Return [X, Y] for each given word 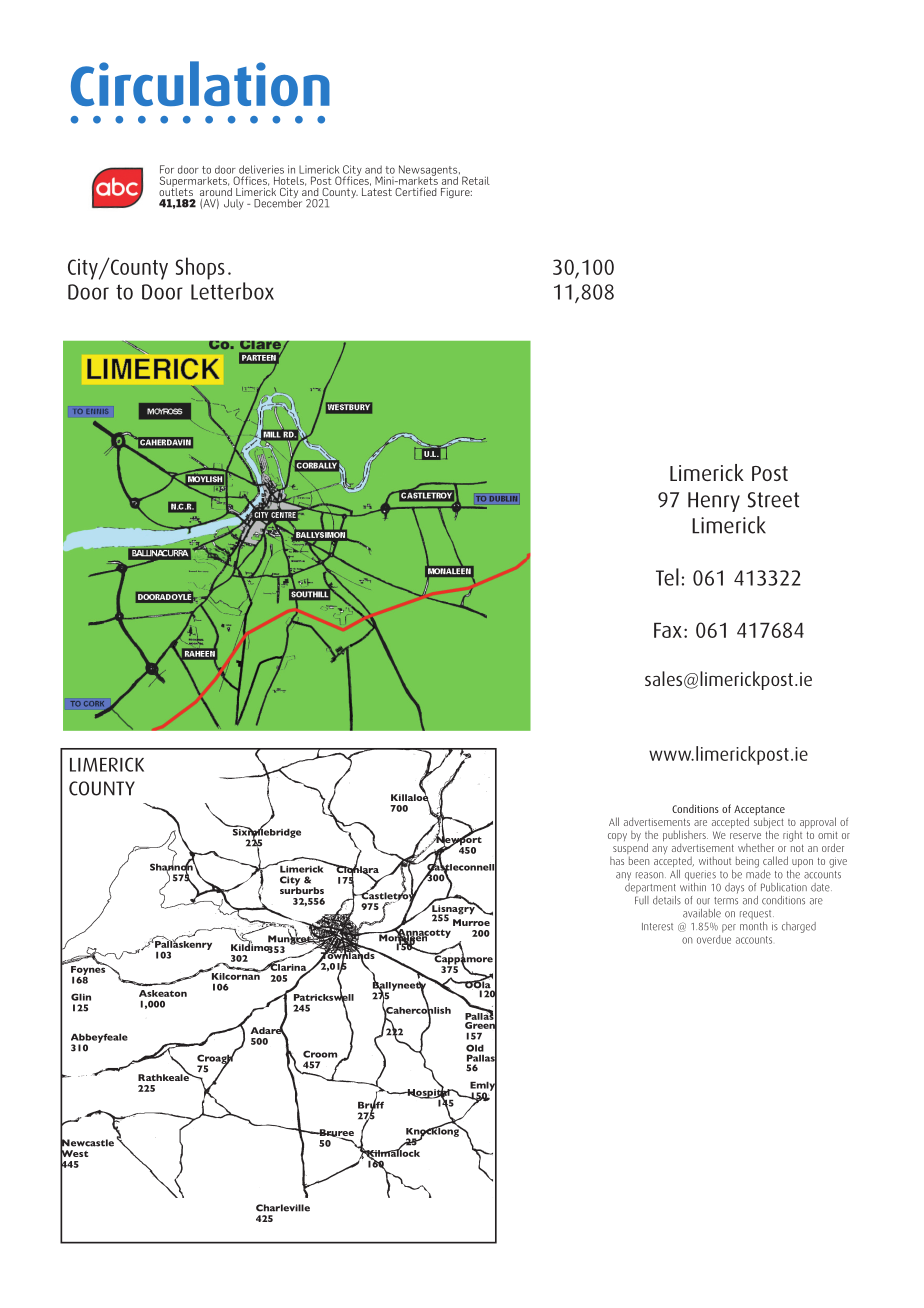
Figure [456, 193]
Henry [714, 502]
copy [617, 837]
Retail [476, 180]
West [74, 1153]
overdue [714, 938]
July [234, 204]
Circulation [200, 83]
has [617, 861]
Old [475, 1048]
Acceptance [759, 811]
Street [773, 500]
